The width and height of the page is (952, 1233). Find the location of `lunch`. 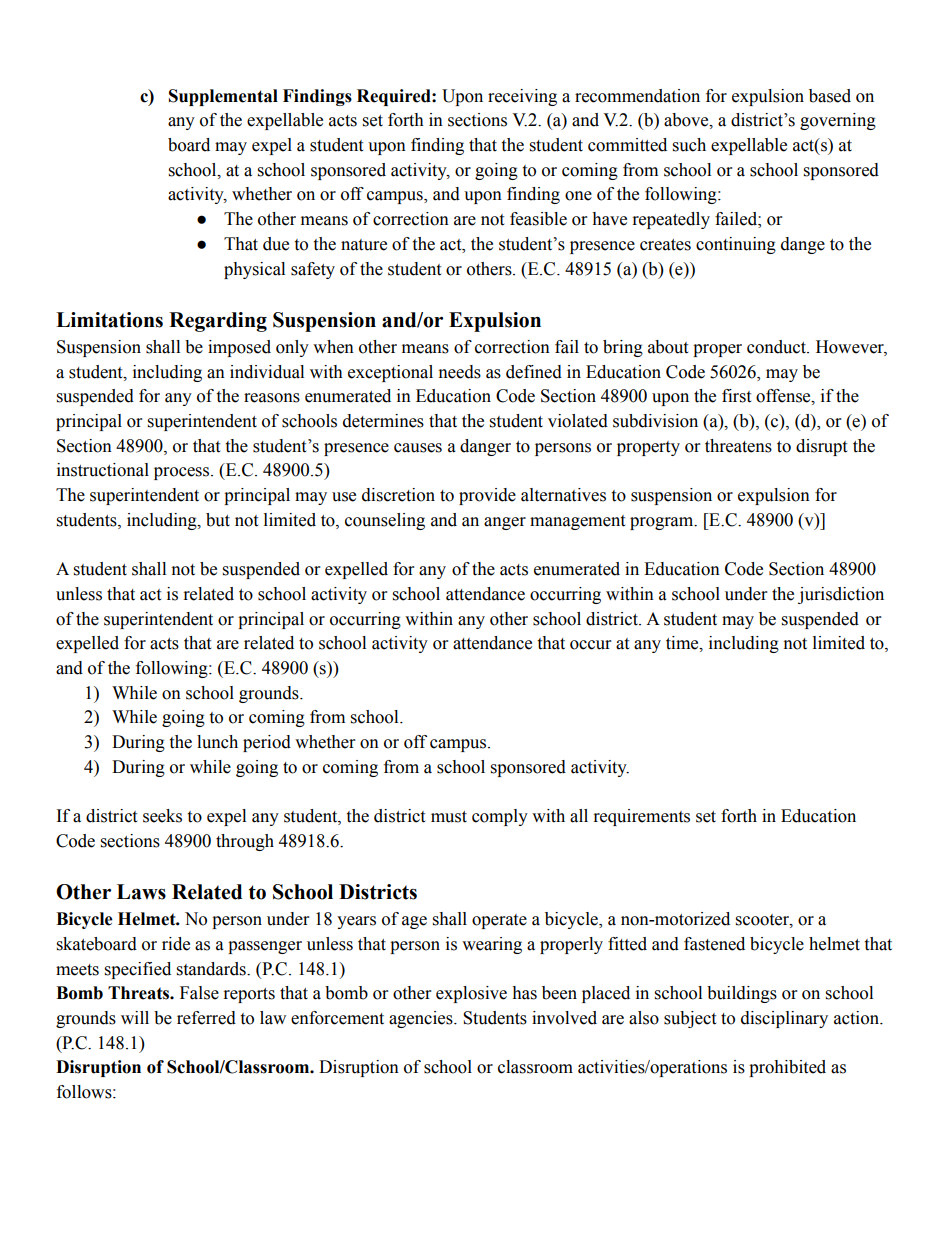

lunch is located at coordinates (217, 742).
